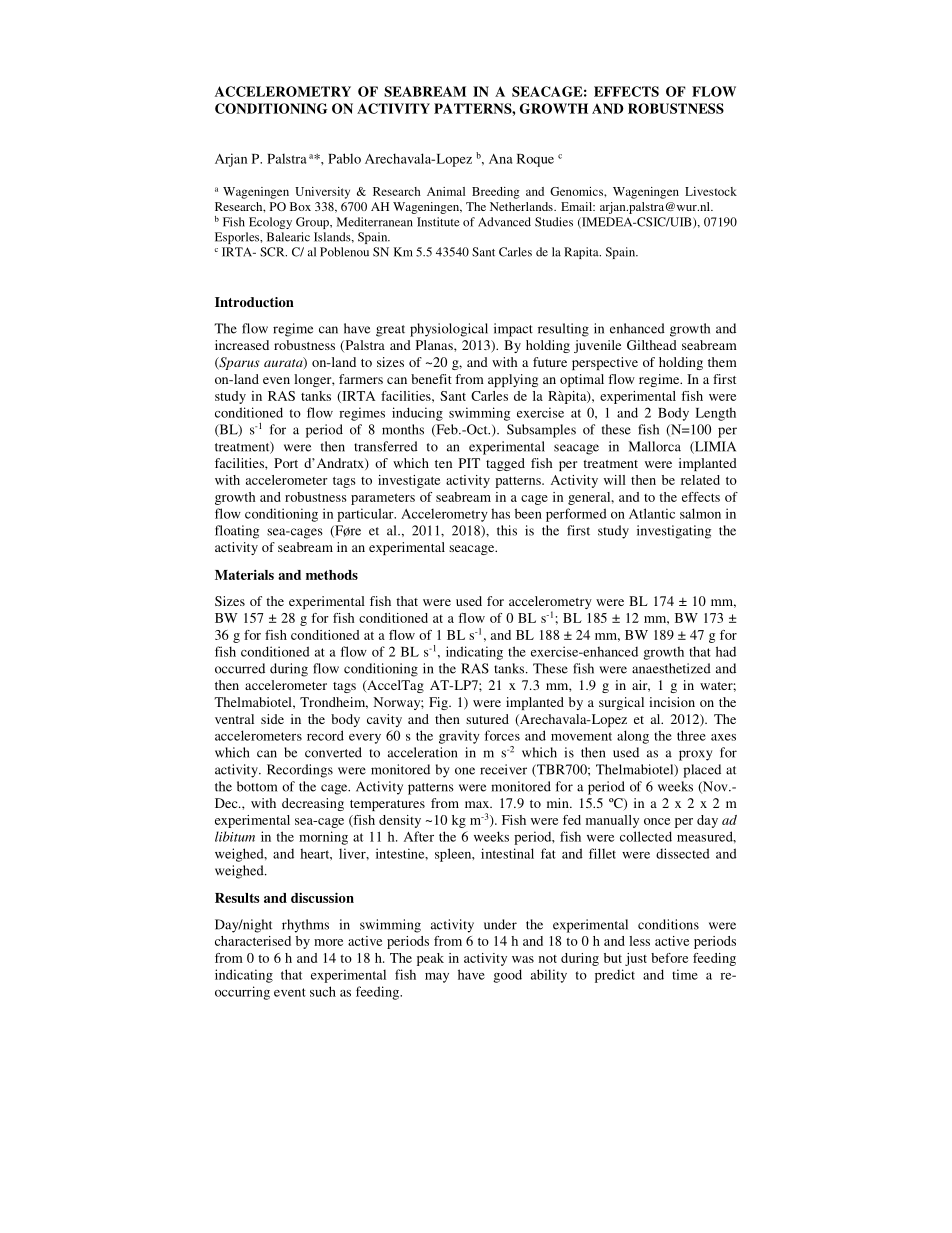  Describe the element at coordinates (323, 991) in the image. I see `such` at that location.
